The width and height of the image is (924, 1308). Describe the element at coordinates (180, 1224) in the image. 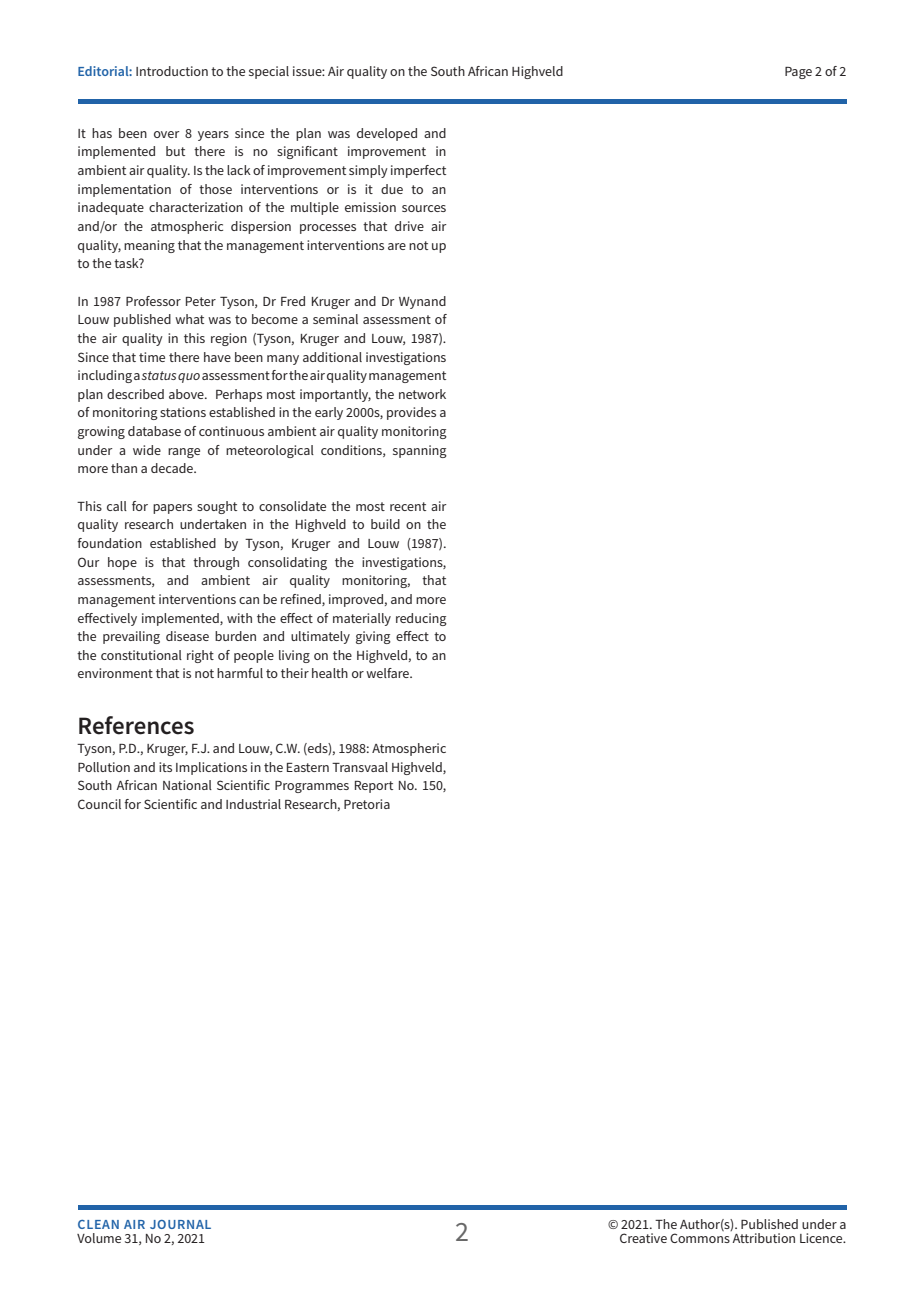

I see `JOURNAL` at that location.
